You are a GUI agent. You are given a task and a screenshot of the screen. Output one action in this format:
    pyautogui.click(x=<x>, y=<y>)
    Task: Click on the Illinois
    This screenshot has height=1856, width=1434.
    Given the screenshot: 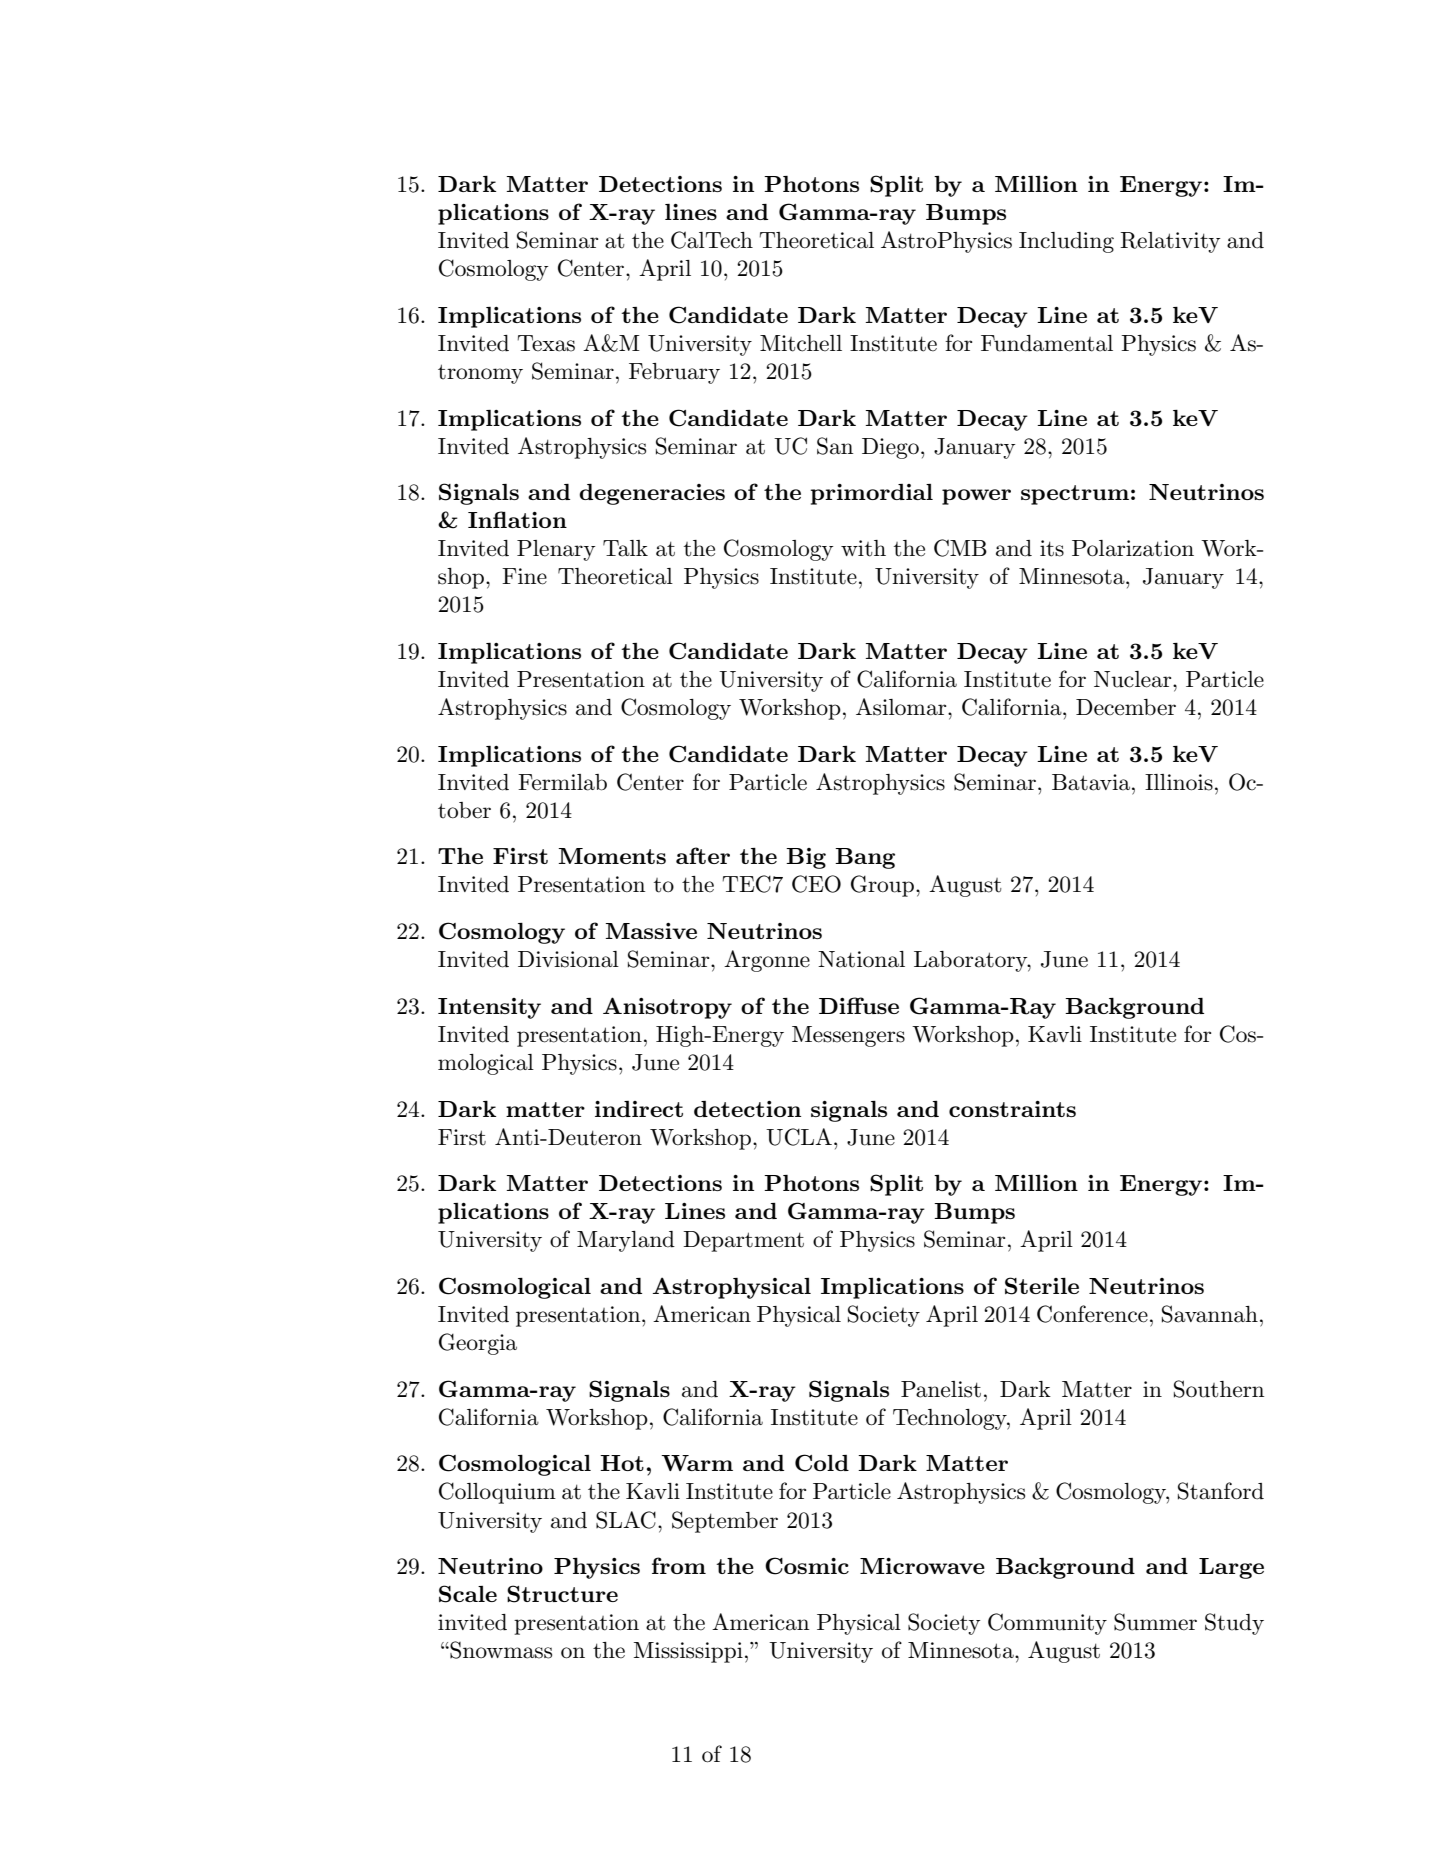 What is the action you would take?
    pyautogui.click(x=1179, y=782)
